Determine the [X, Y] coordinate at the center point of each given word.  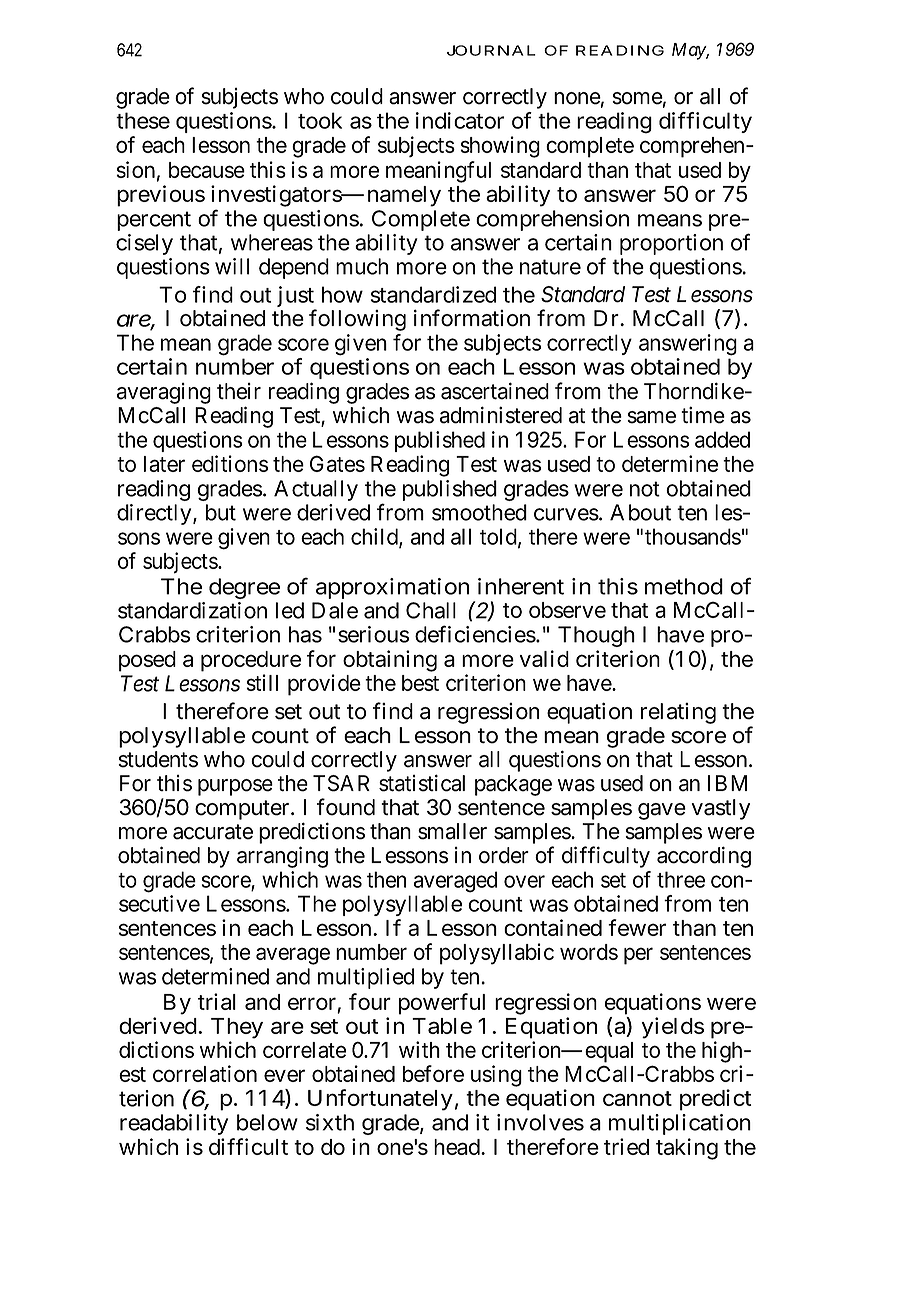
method [684, 586]
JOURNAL [491, 50]
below [267, 1122]
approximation [392, 588]
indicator [460, 120]
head [458, 1147]
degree [244, 588]
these [143, 120]
